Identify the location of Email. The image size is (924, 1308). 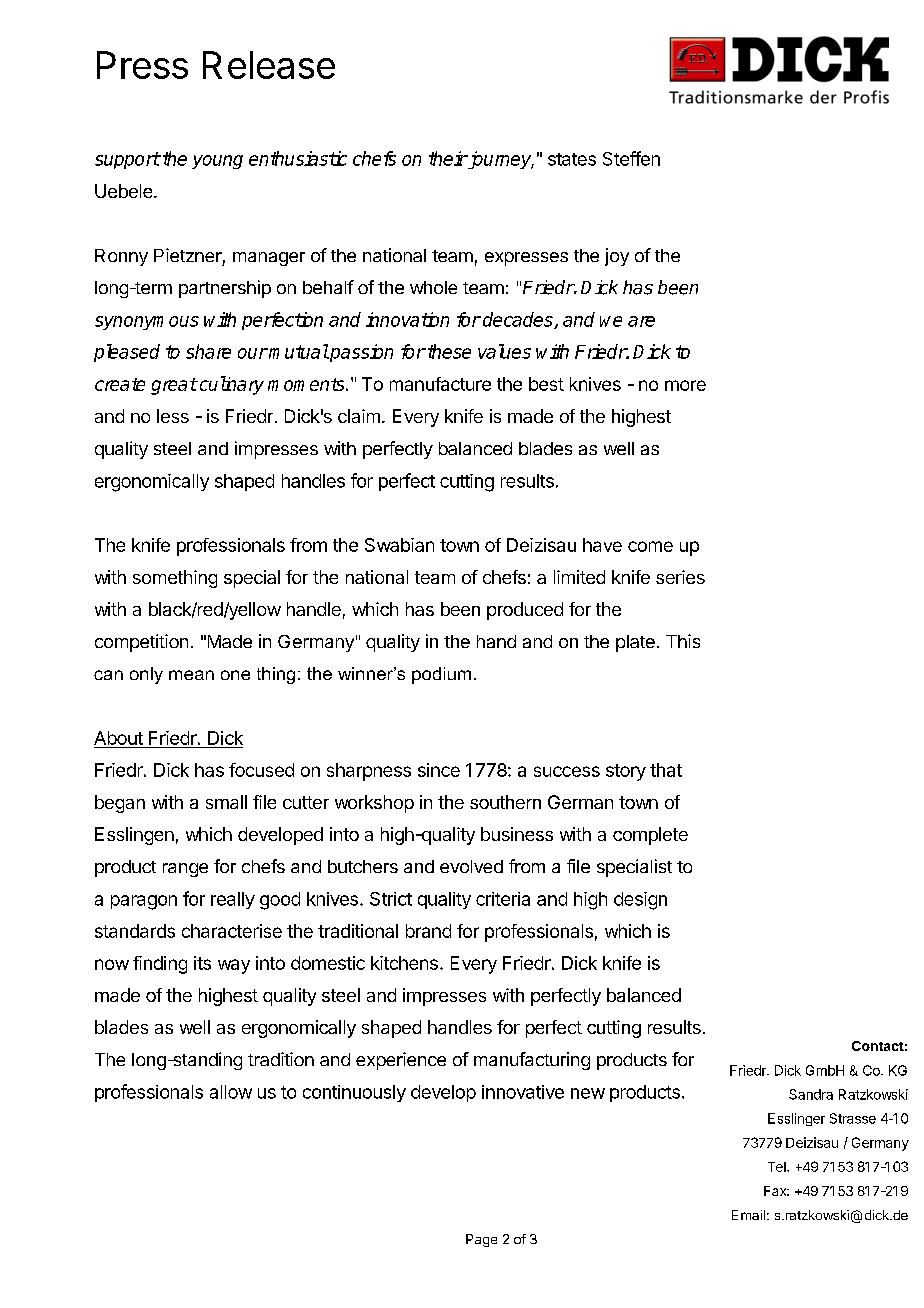
(748, 1215).
